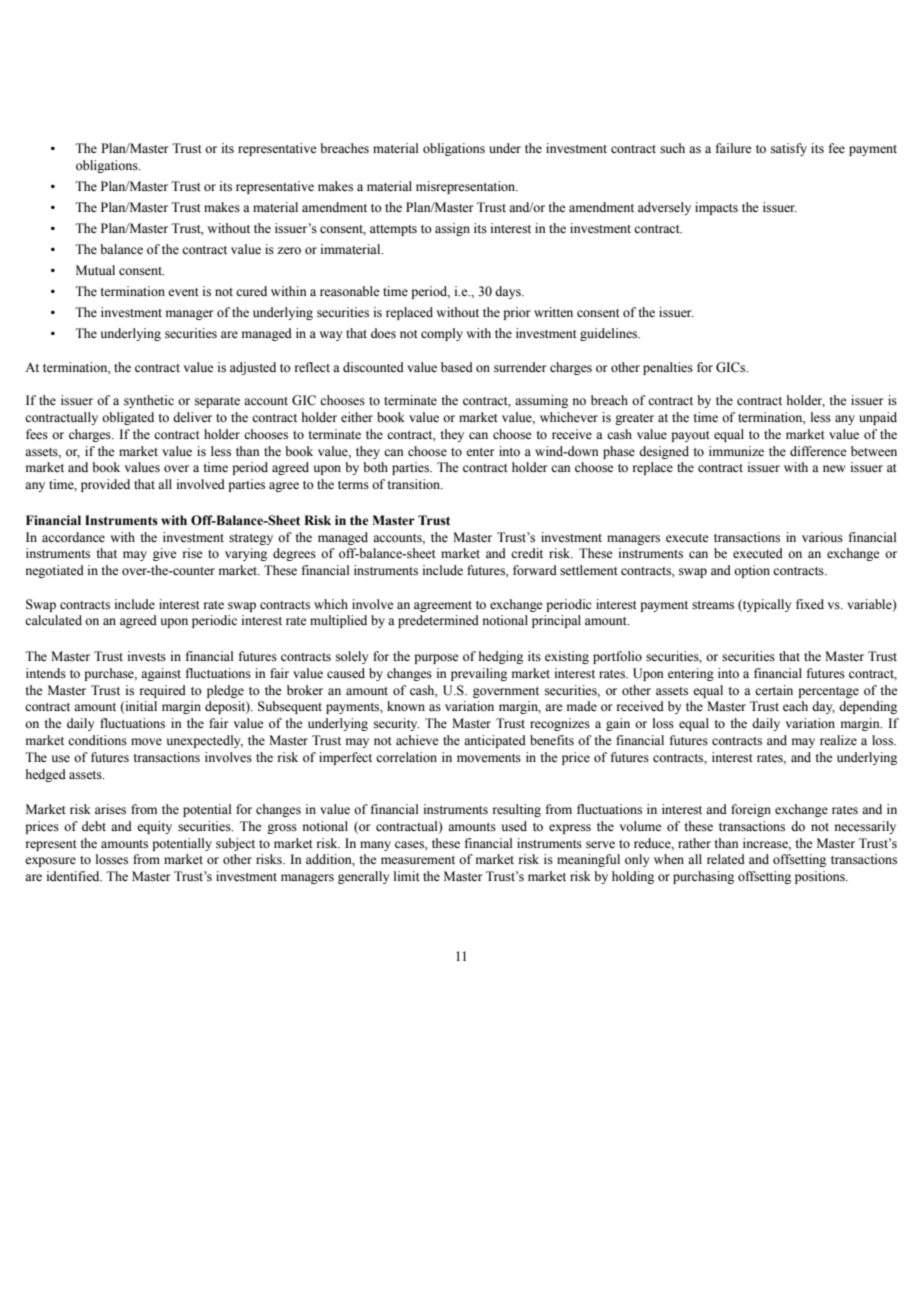 Image resolution: width=924 pixels, height=1308 pixels. What do you see at coordinates (452, 229) in the screenshot?
I see `assign` at bounding box center [452, 229].
